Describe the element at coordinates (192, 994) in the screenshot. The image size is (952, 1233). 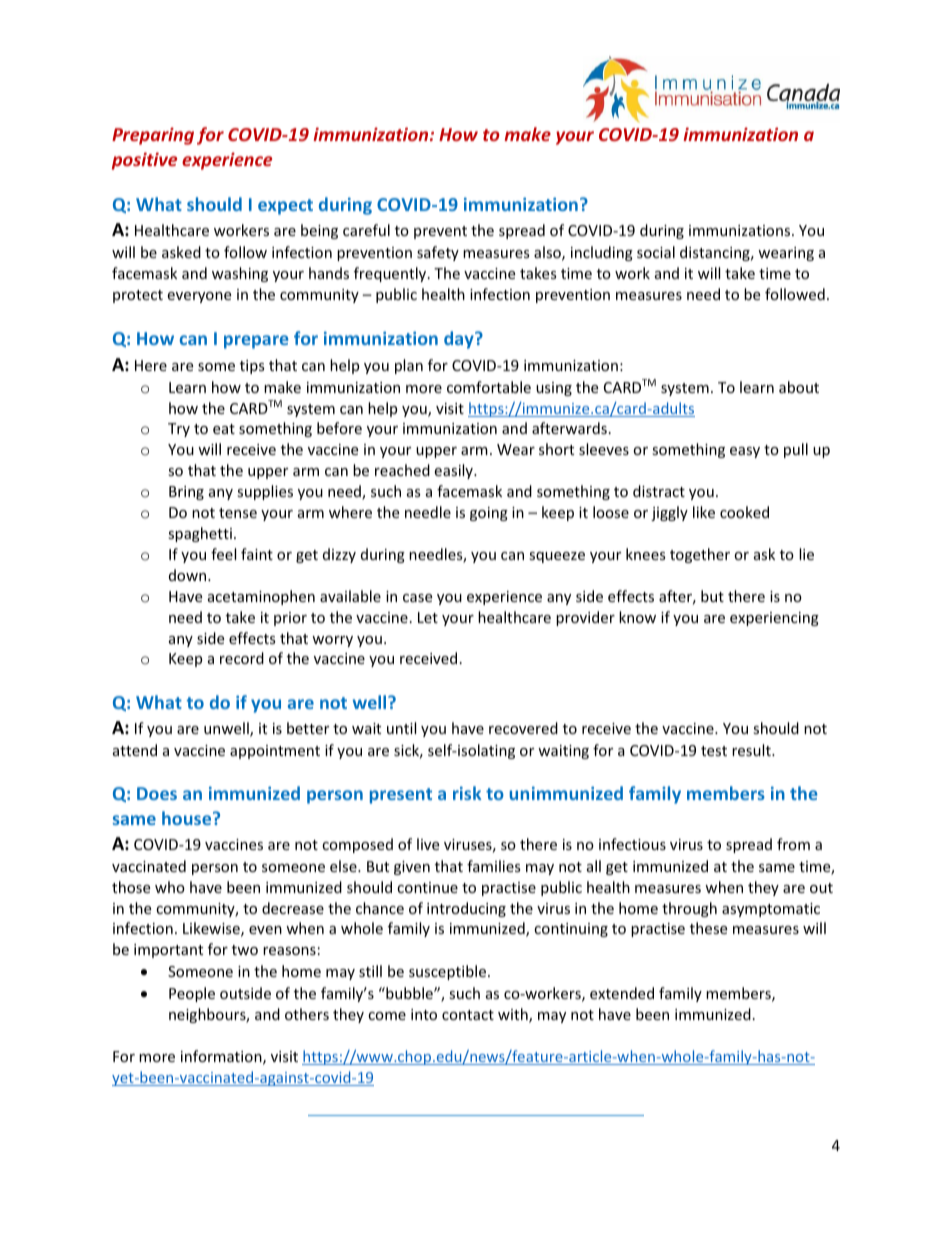
I see `People` at that location.
